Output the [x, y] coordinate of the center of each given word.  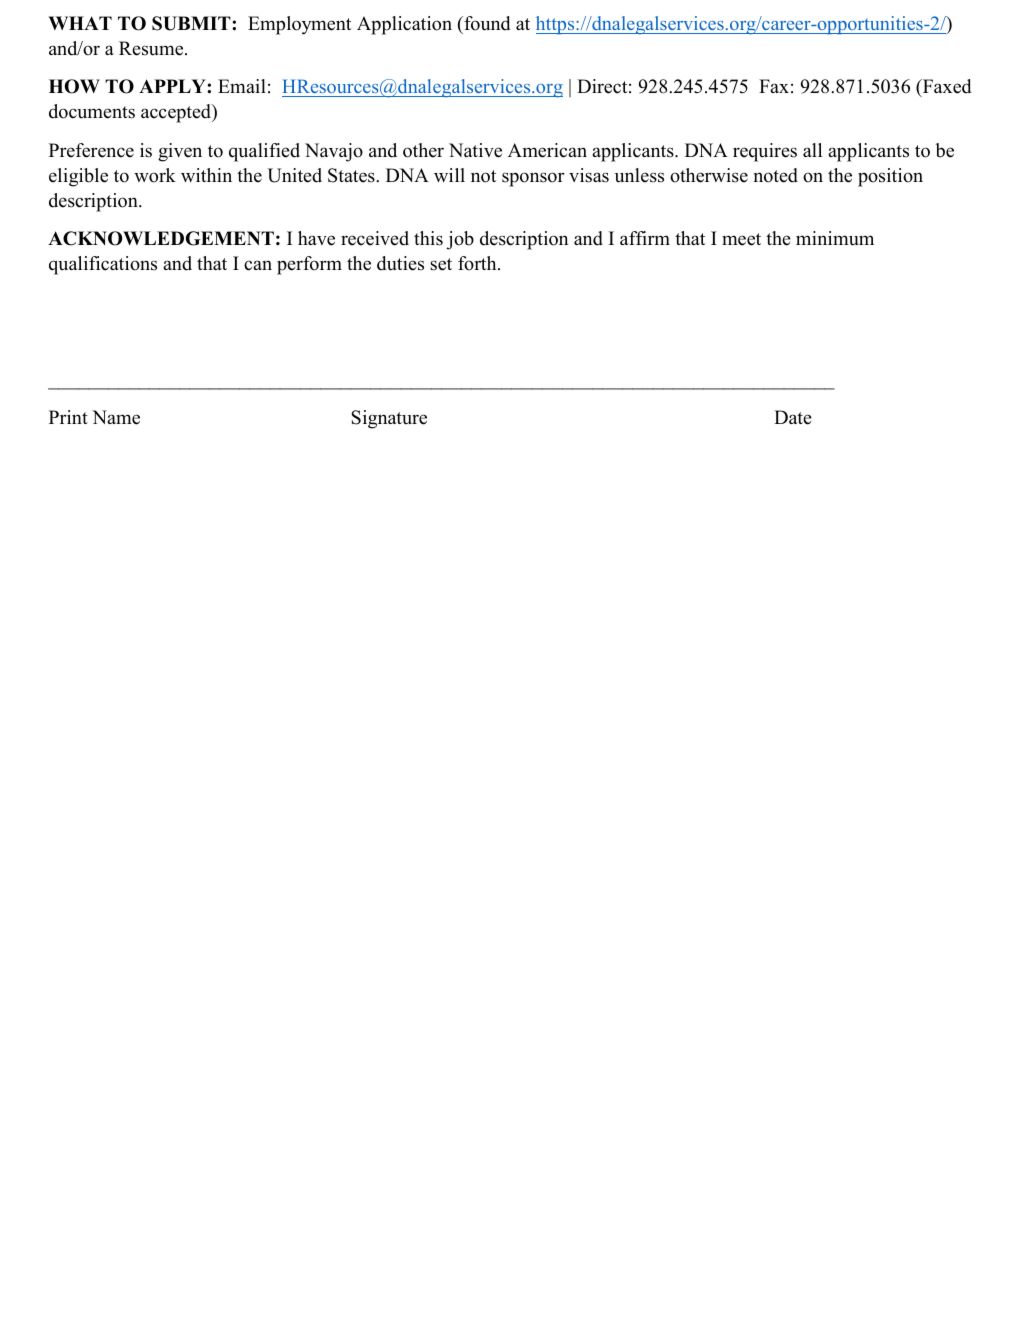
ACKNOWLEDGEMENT [161, 238]
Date [793, 417]
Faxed [945, 88]
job [460, 240]
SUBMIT [192, 23]
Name [116, 417]
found [486, 23]
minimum [835, 238]
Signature [389, 419]
